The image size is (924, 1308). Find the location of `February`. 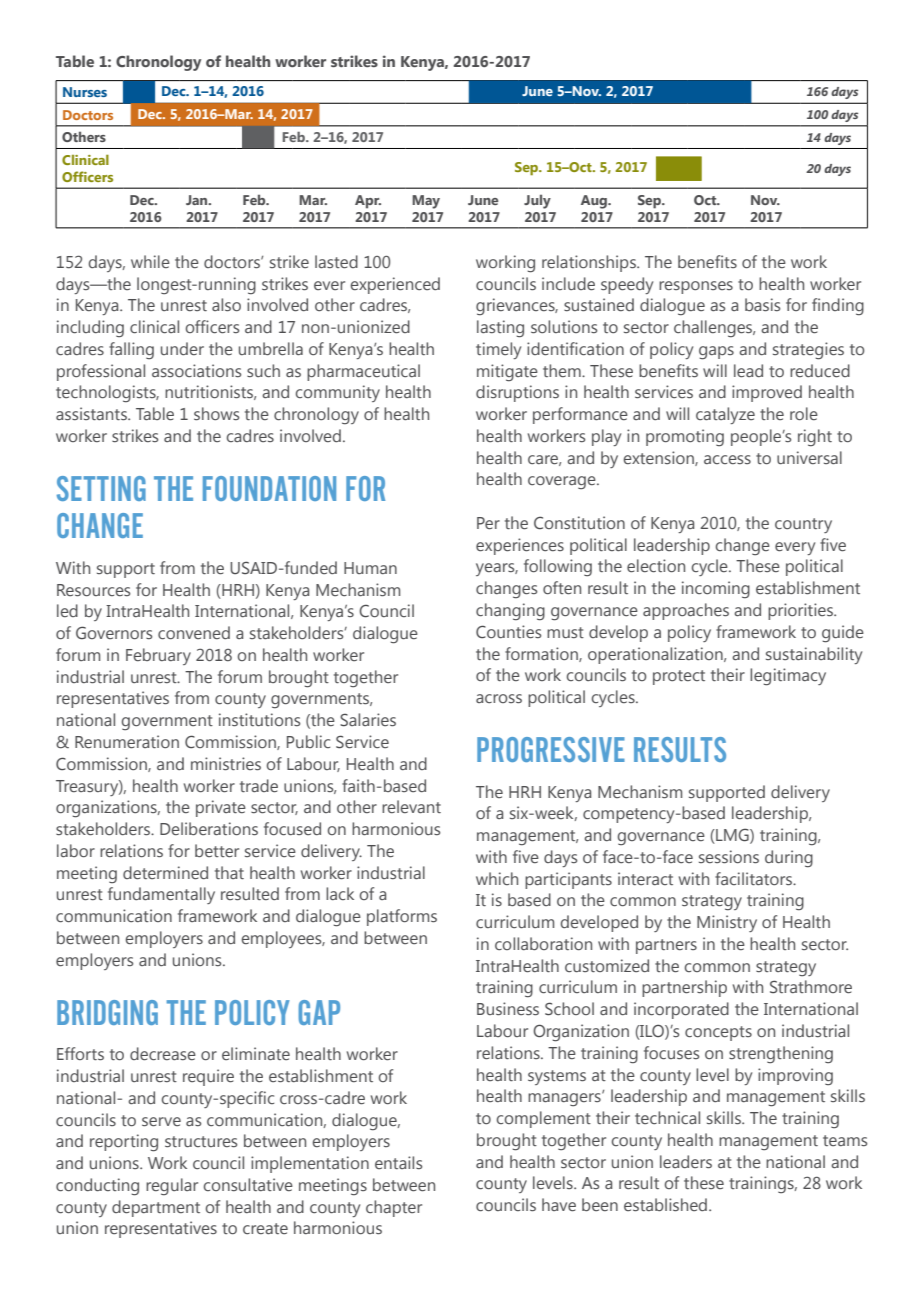

February is located at coordinates (158, 656).
